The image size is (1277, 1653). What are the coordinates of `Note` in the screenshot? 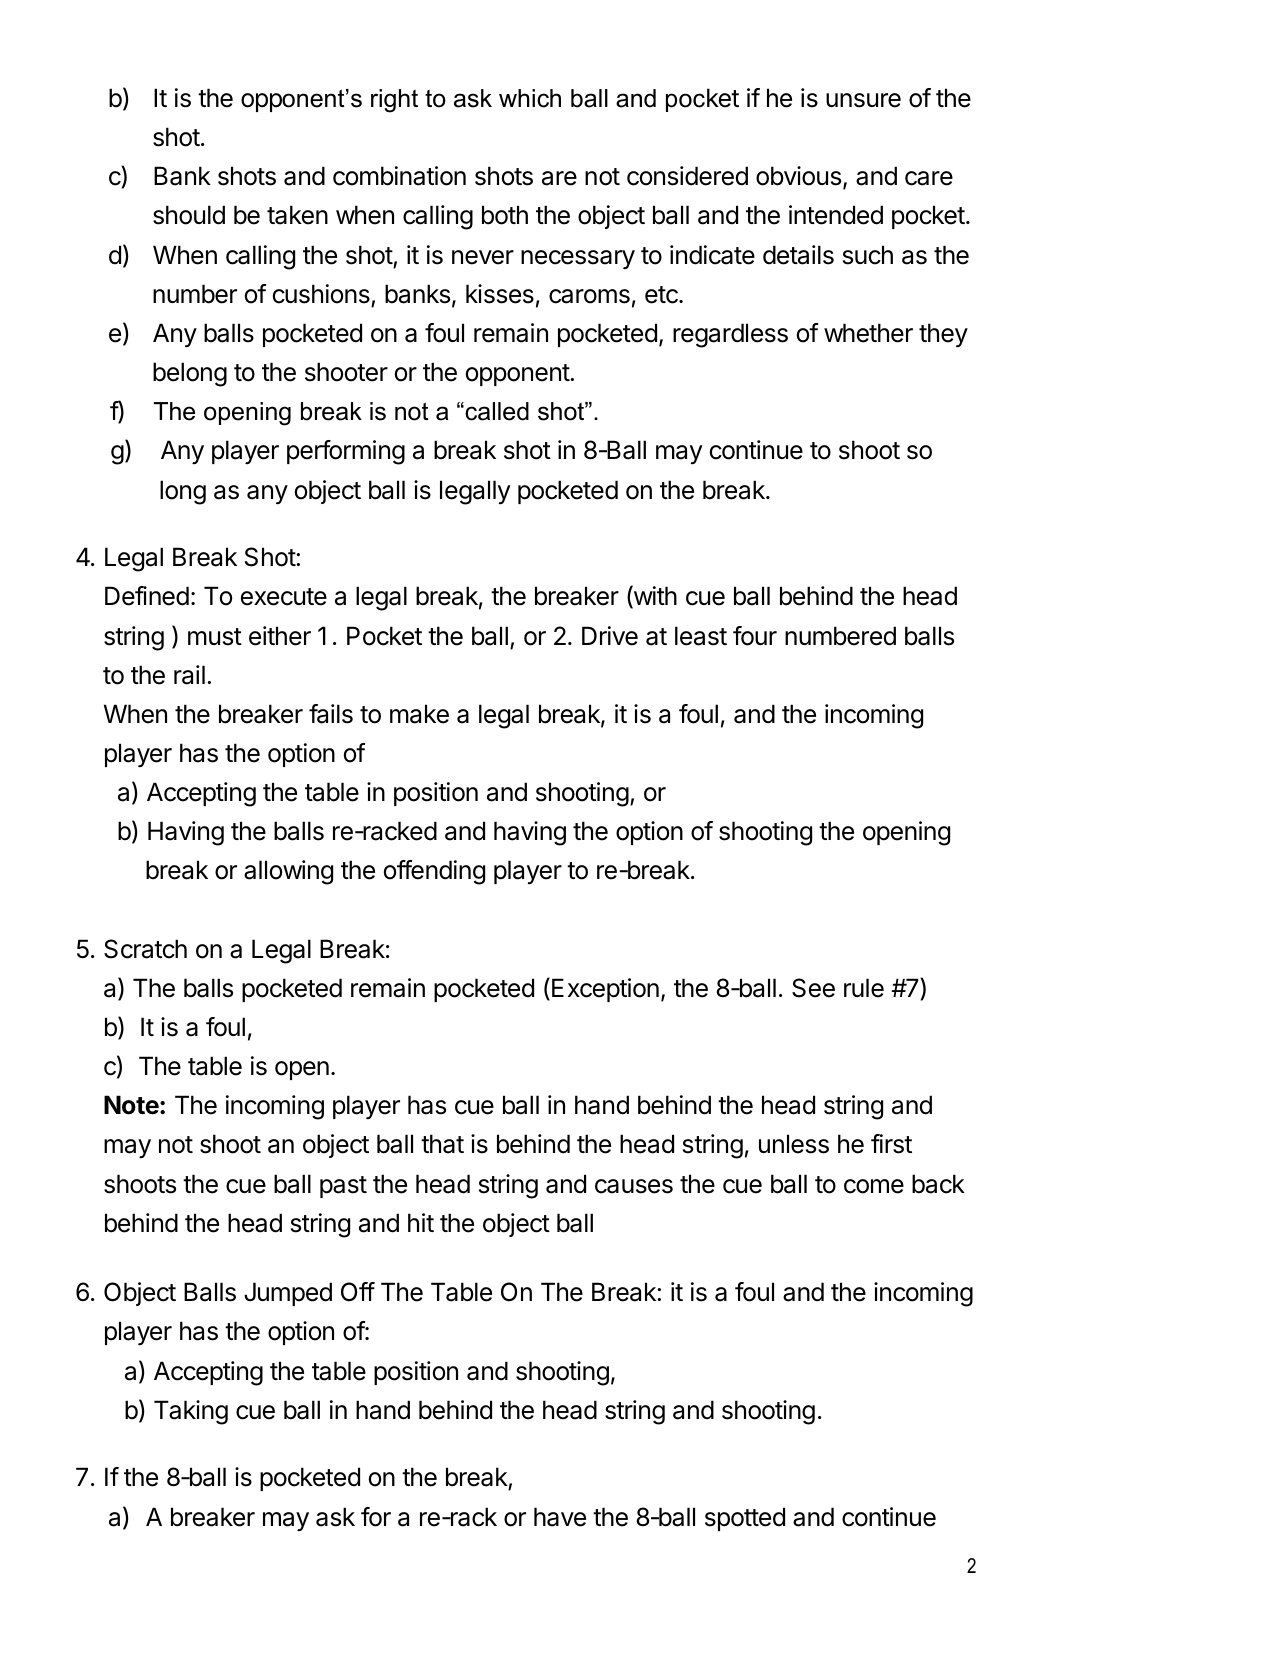 It's located at (131, 1105).
